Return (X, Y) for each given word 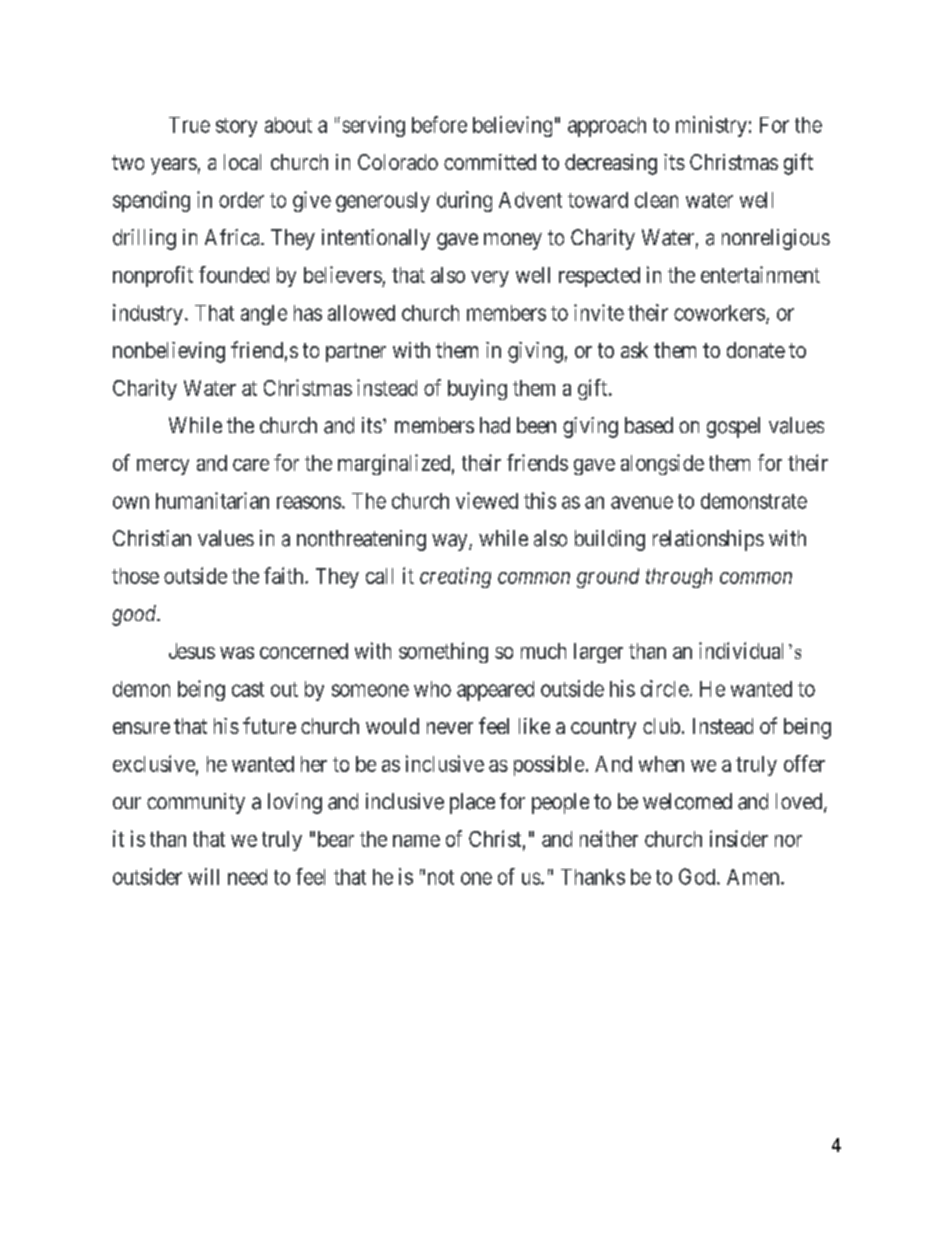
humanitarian (212, 500)
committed (490, 162)
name (416, 841)
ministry (711, 126)
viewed (487, 500)
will (203, 876)
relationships (708, 540)
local (242, 162)
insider (739, 838)
